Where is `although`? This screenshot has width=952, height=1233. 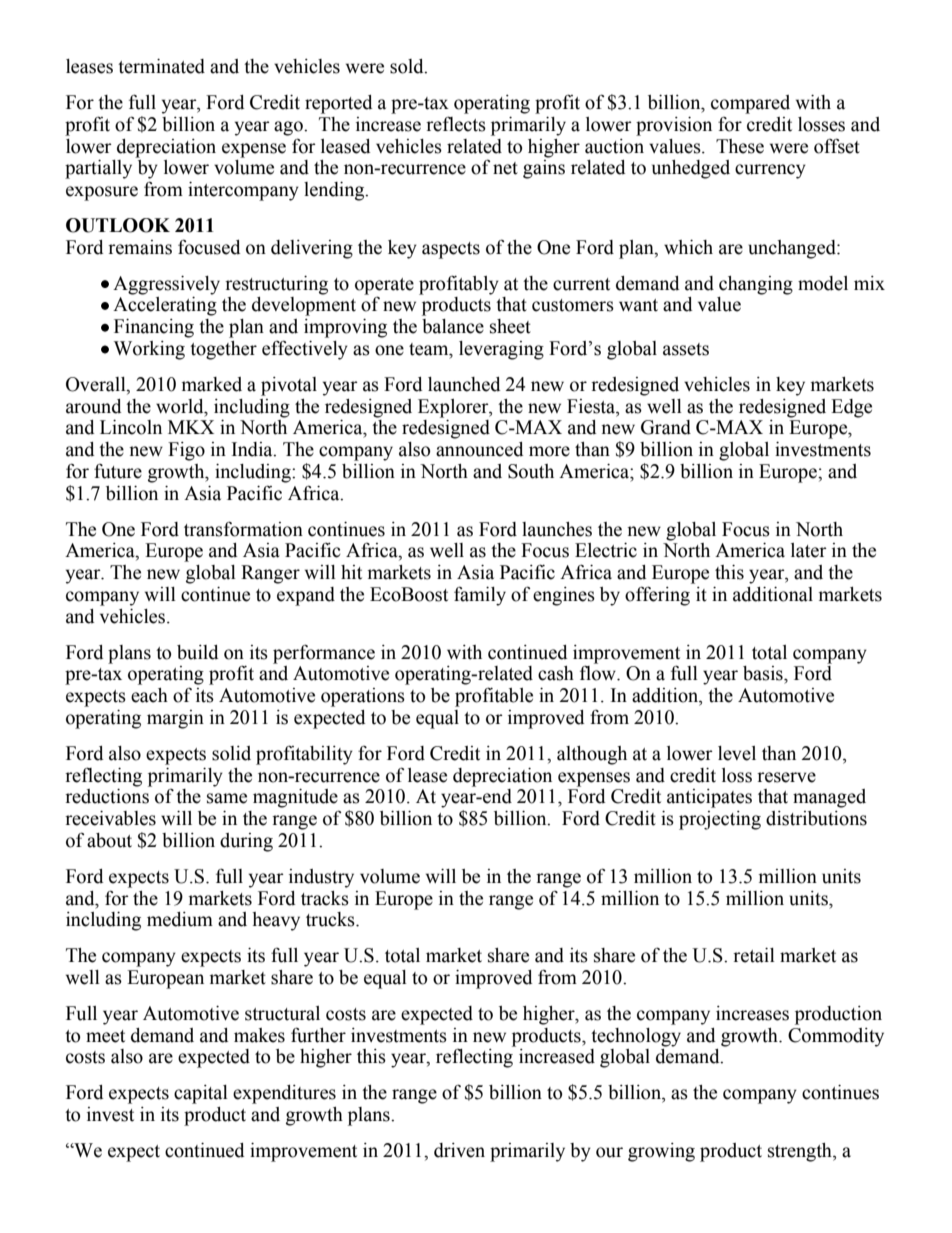 although is located at coordinates (592, 755).
